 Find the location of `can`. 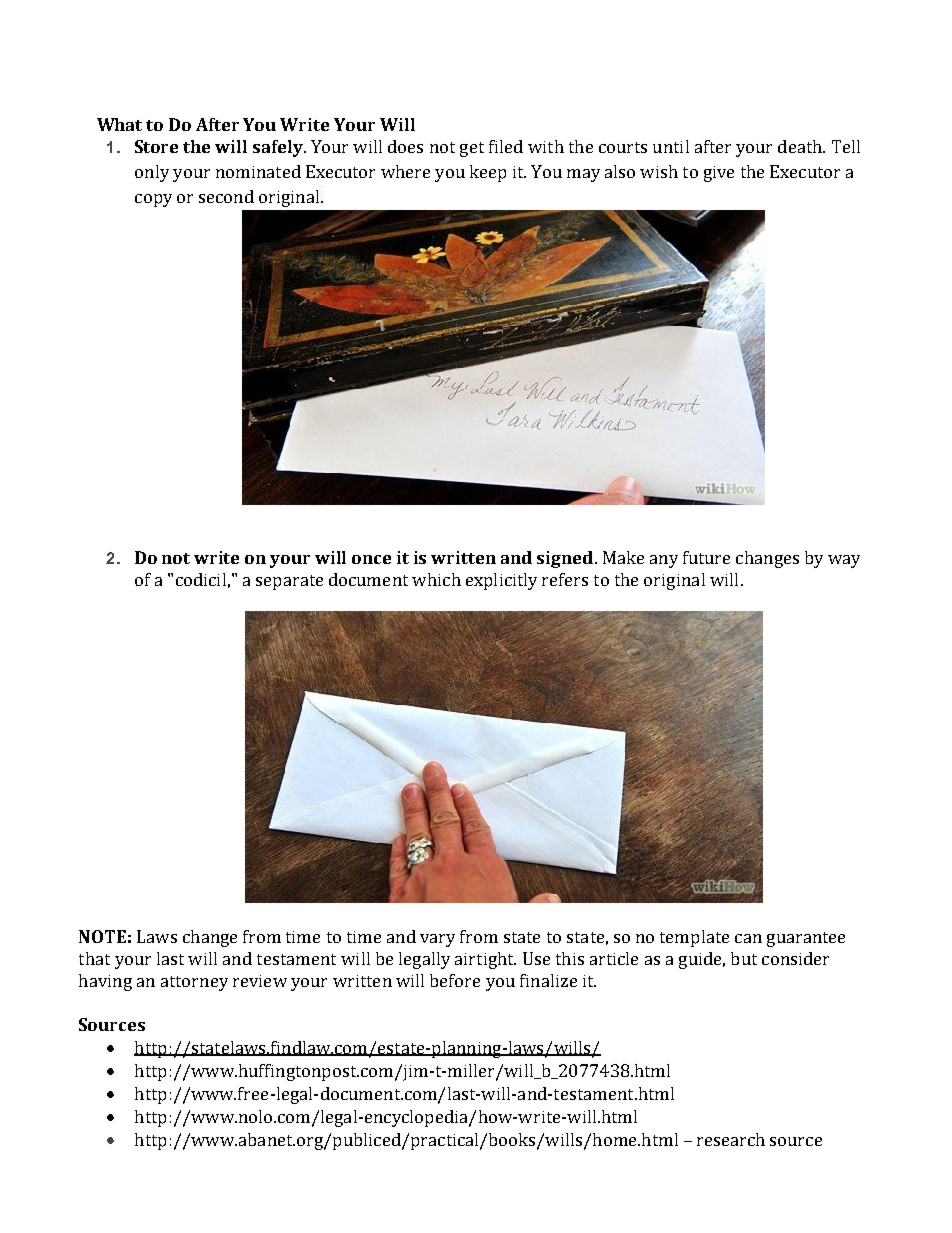

can is located at coordinates (748, 938).
